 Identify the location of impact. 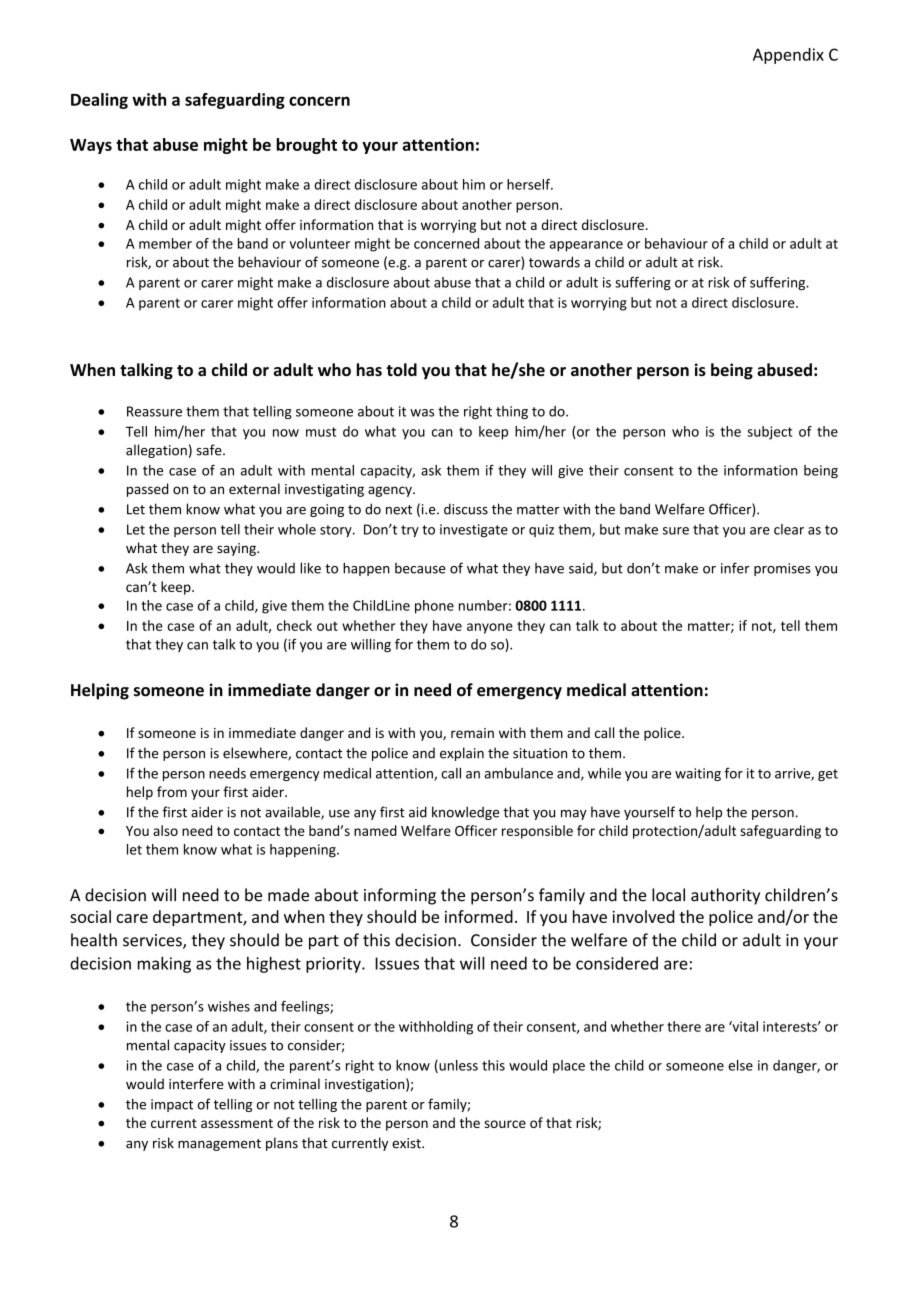
(172, 1105).
